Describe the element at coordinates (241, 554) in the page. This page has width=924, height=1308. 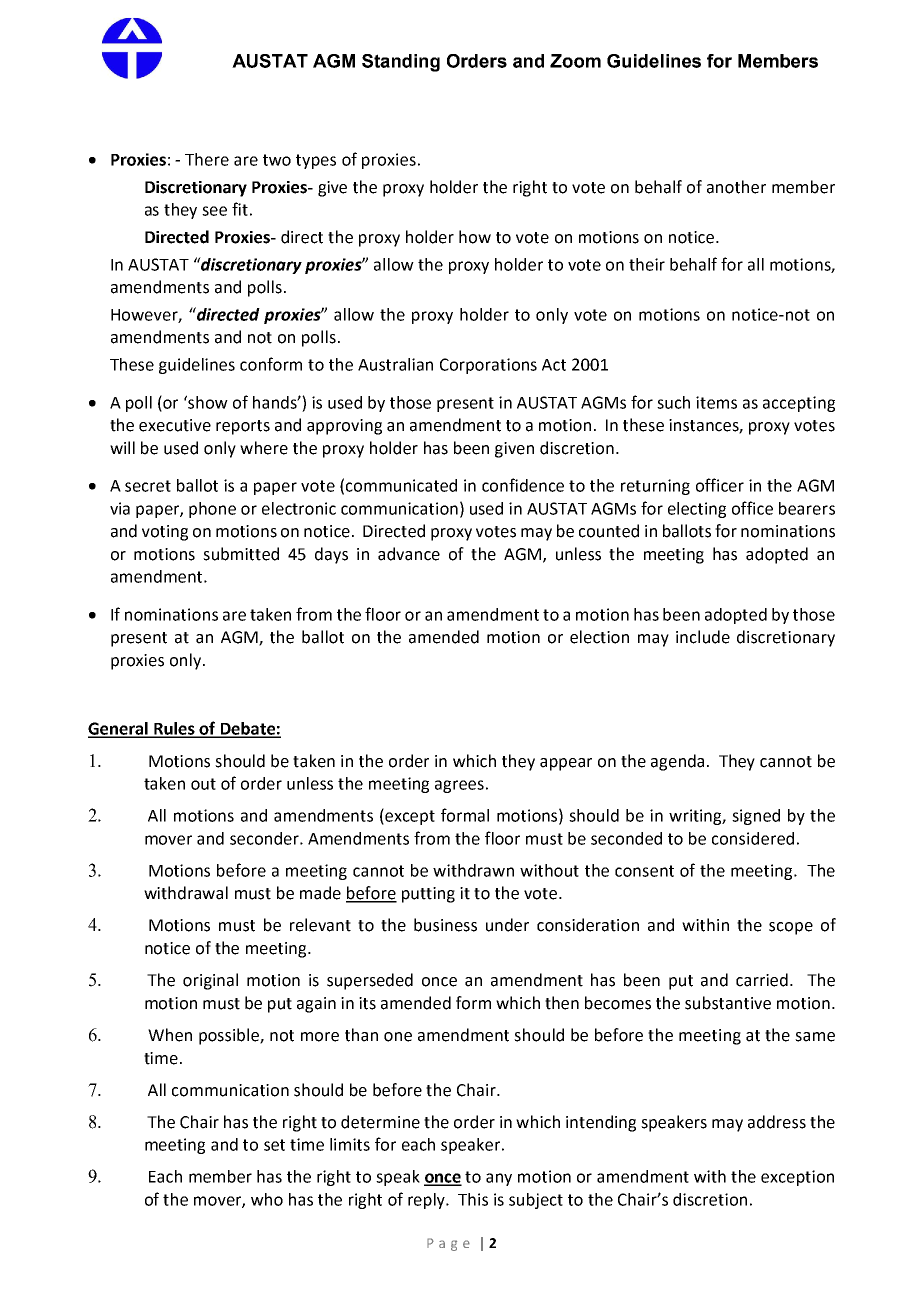
I see `submitted` at that location.
